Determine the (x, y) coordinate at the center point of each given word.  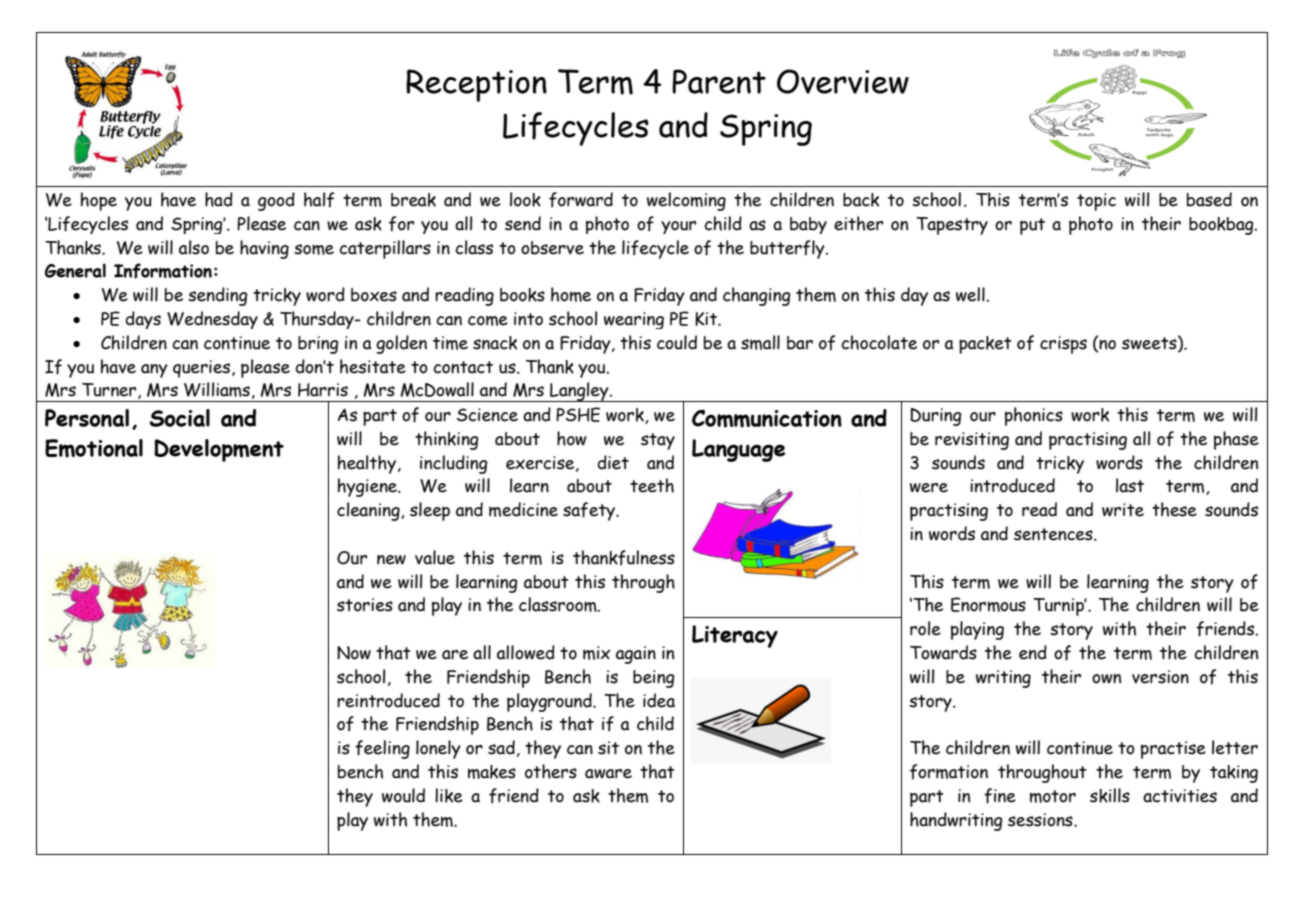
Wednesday (212, 320)
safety (590, 511)
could (677, 342)
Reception (476, 85)
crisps (1063, 345)
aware (608, 774)
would (403, 795)
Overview (843, 81)
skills (1110, 795)
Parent (719, 81)
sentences (1054, 534)
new (391, 560)
